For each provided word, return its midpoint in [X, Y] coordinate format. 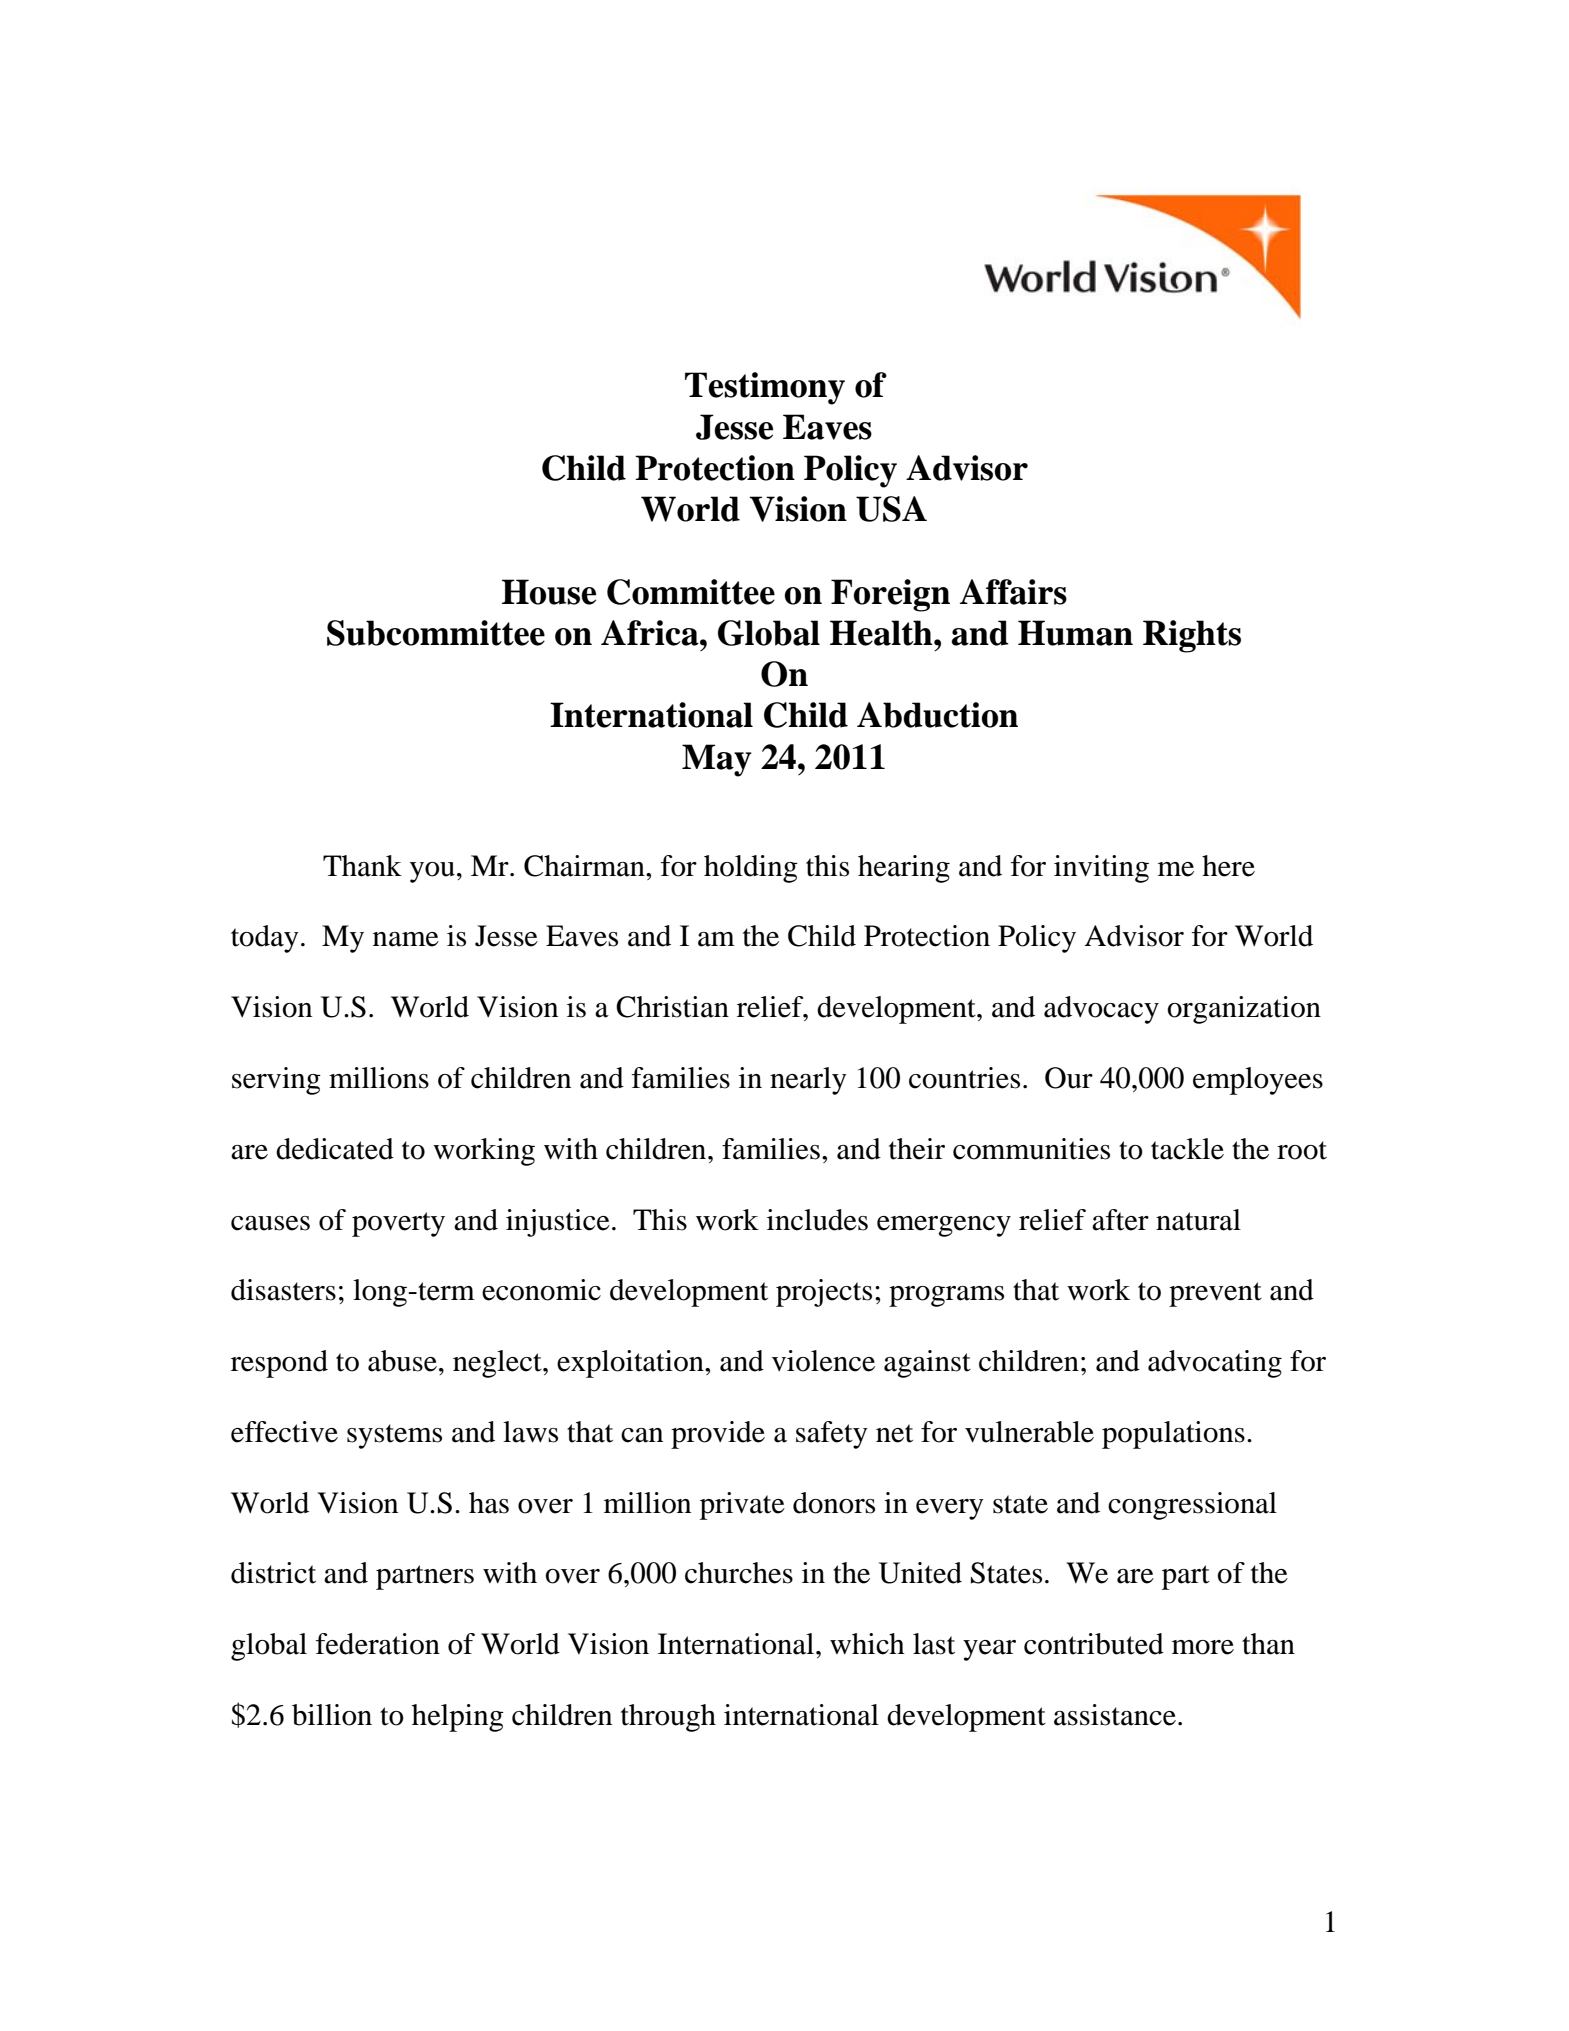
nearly [808, 1081]
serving [276, 1081]
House [549, 592]
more [1203, 1647]
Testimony [765, 388]
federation [378, 1644]
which [867, 1644]
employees [1258, 1081]
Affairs [1013, 592]
